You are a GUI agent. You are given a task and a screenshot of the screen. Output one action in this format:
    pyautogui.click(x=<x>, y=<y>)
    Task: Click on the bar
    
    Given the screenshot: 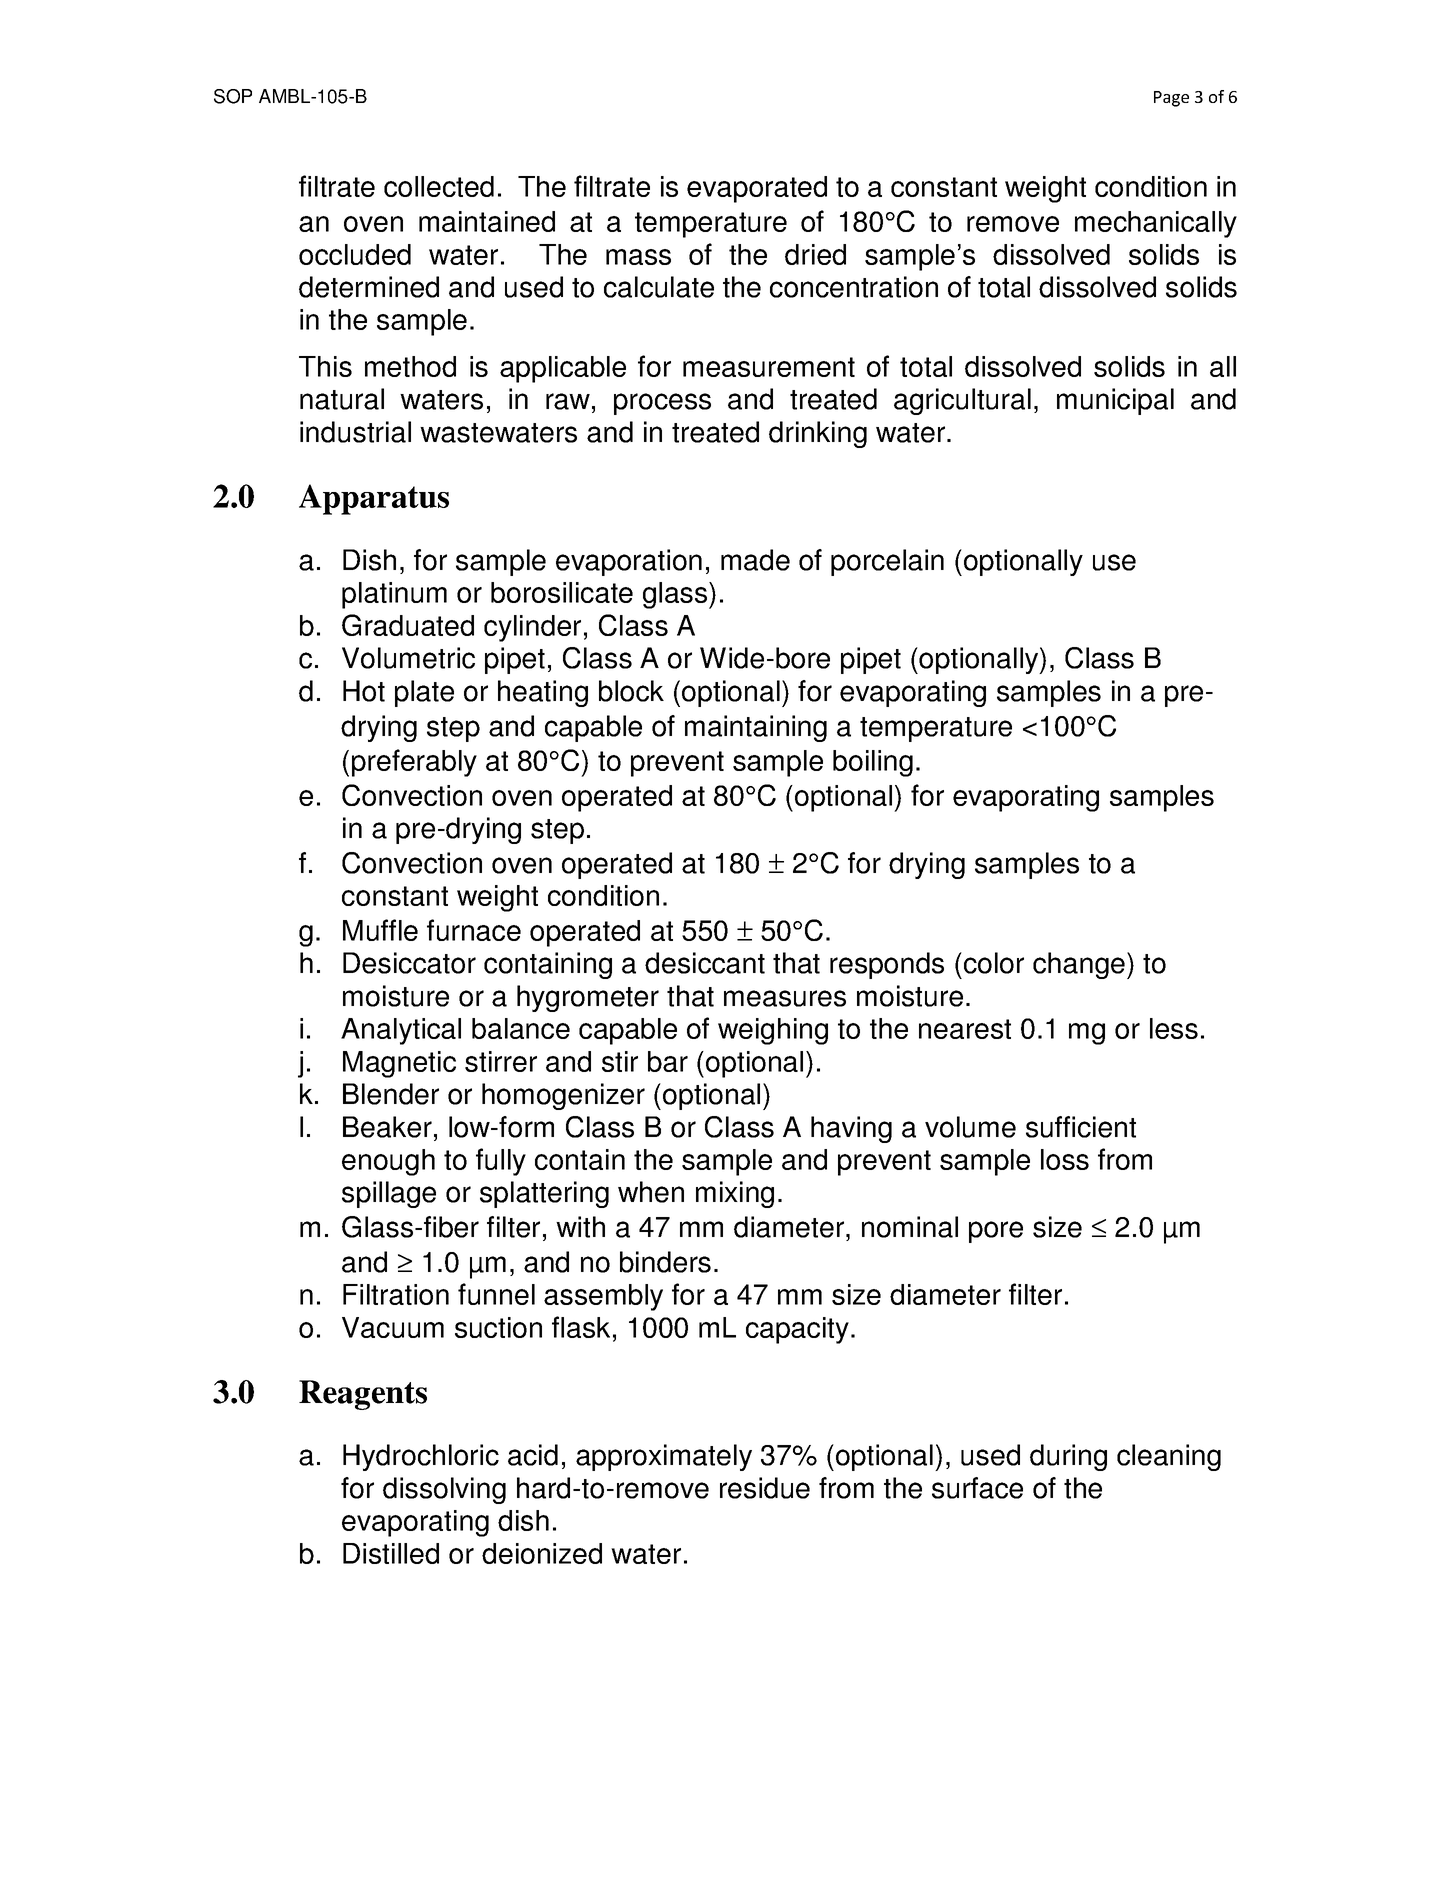 What is the action you would take?
    pyautogui.click(x=668, y=1061)
